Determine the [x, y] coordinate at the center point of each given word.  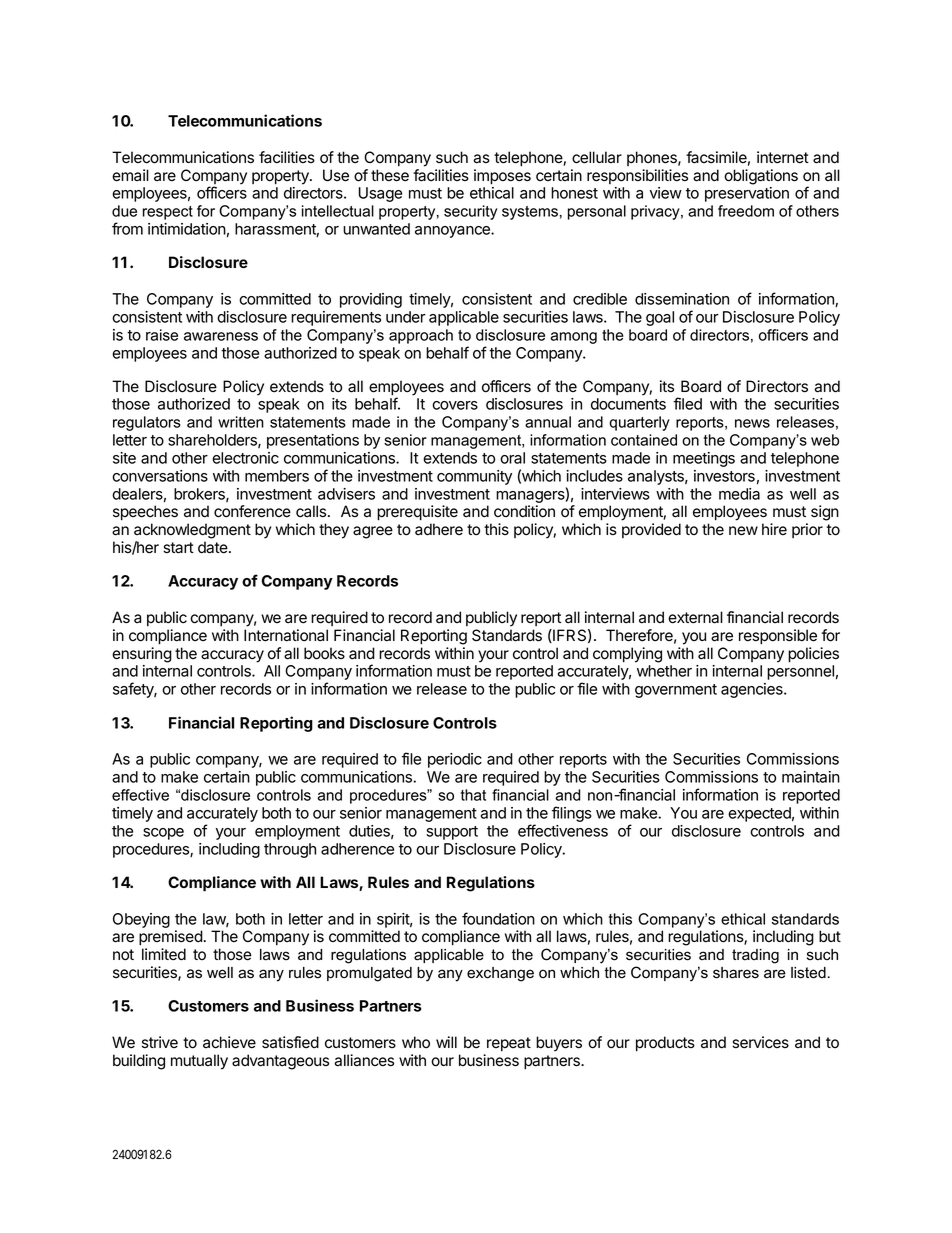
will [446, 1042]
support [452, 833]
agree [373, 532]
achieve [229, 1042]
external [695, 617]
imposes [502, 177]
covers [455, 405]
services [760, 1042]
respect [168, 213]
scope [163, 834]
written [241, 422]
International [286, 635]
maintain [811, 777]
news [752, 423]
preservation [747, 194]
